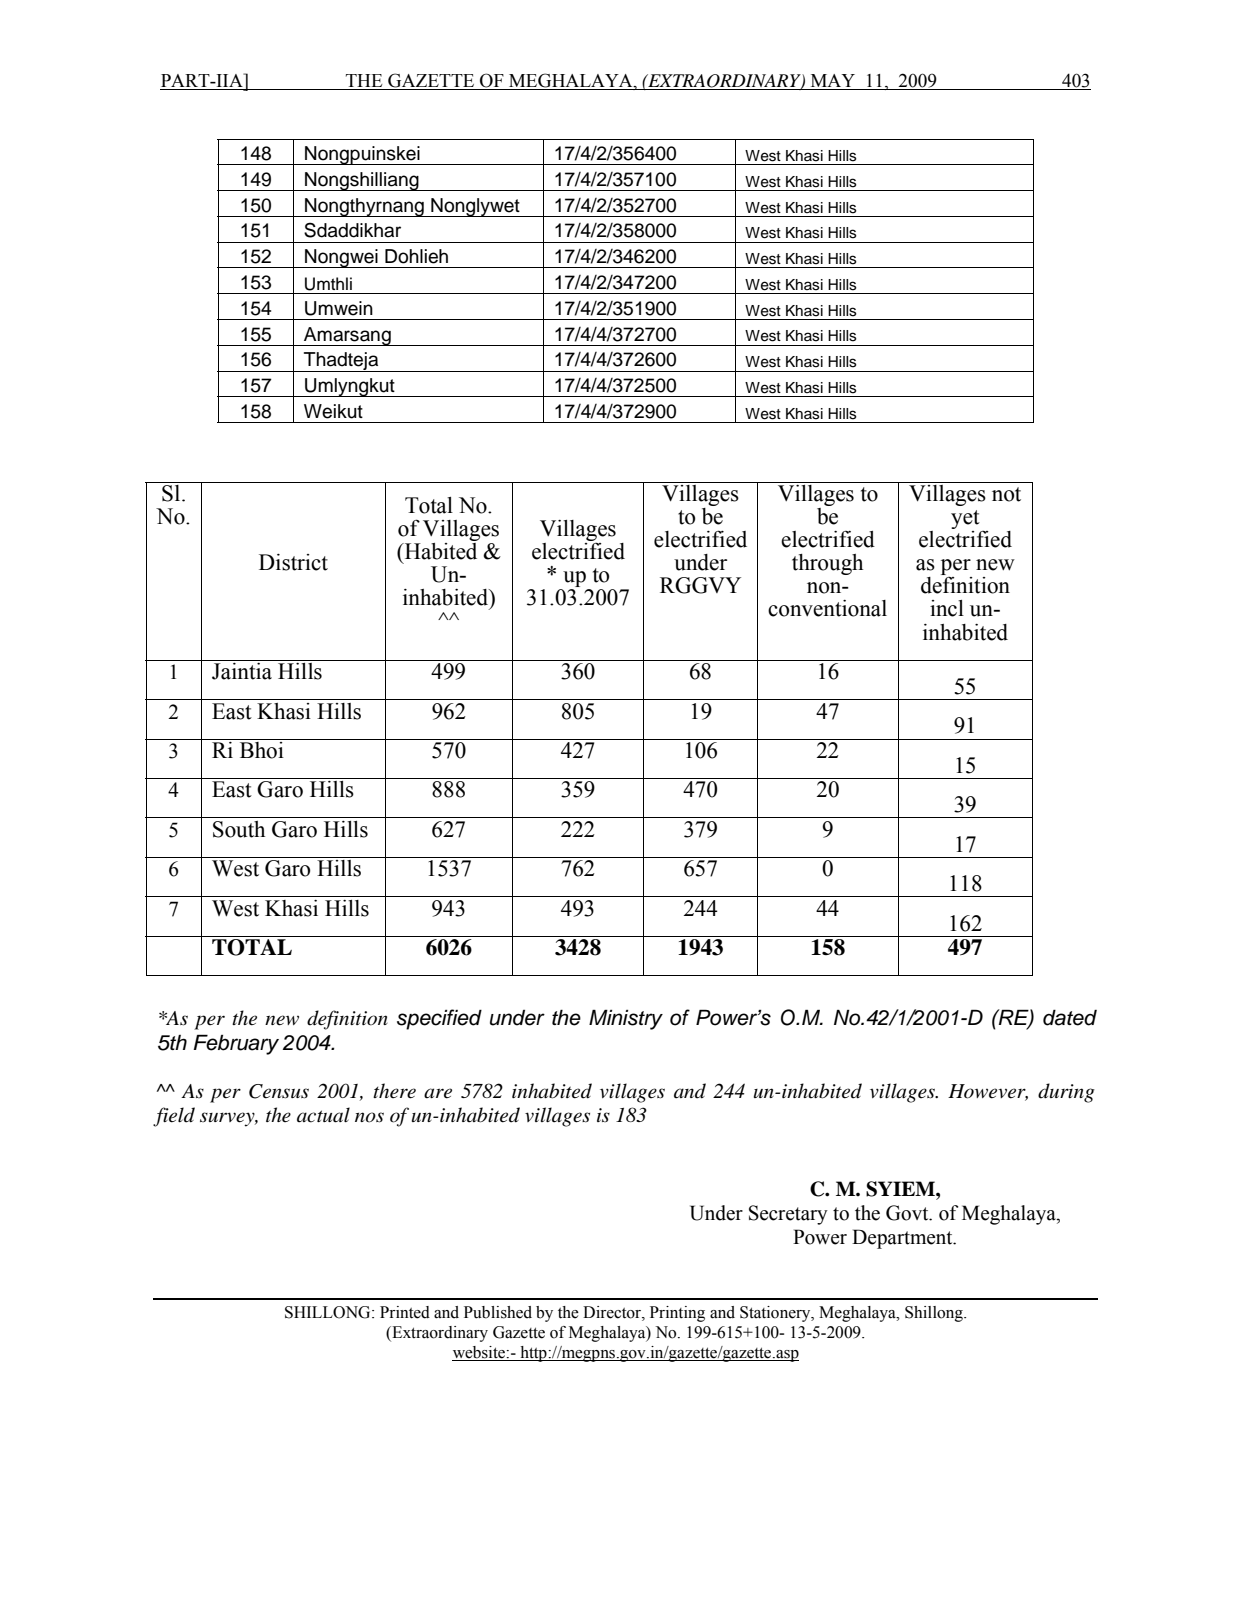 This page has height=1620, width=1252. Describe the element at coordinates (405, 1312) in the page. I see `Printed` at that location.
